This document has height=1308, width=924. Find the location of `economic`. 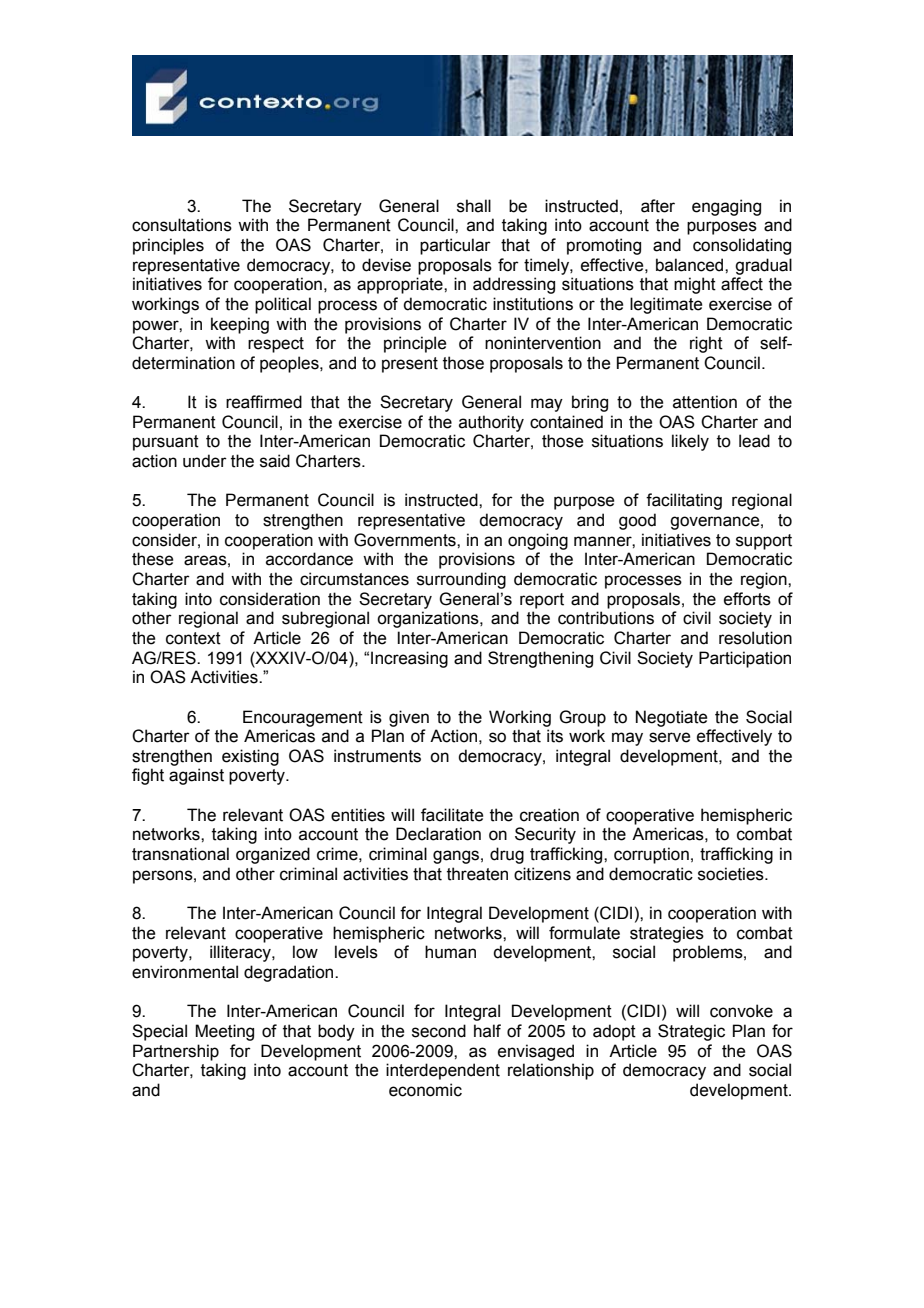

economic is located at coordinates (425, 1090).
